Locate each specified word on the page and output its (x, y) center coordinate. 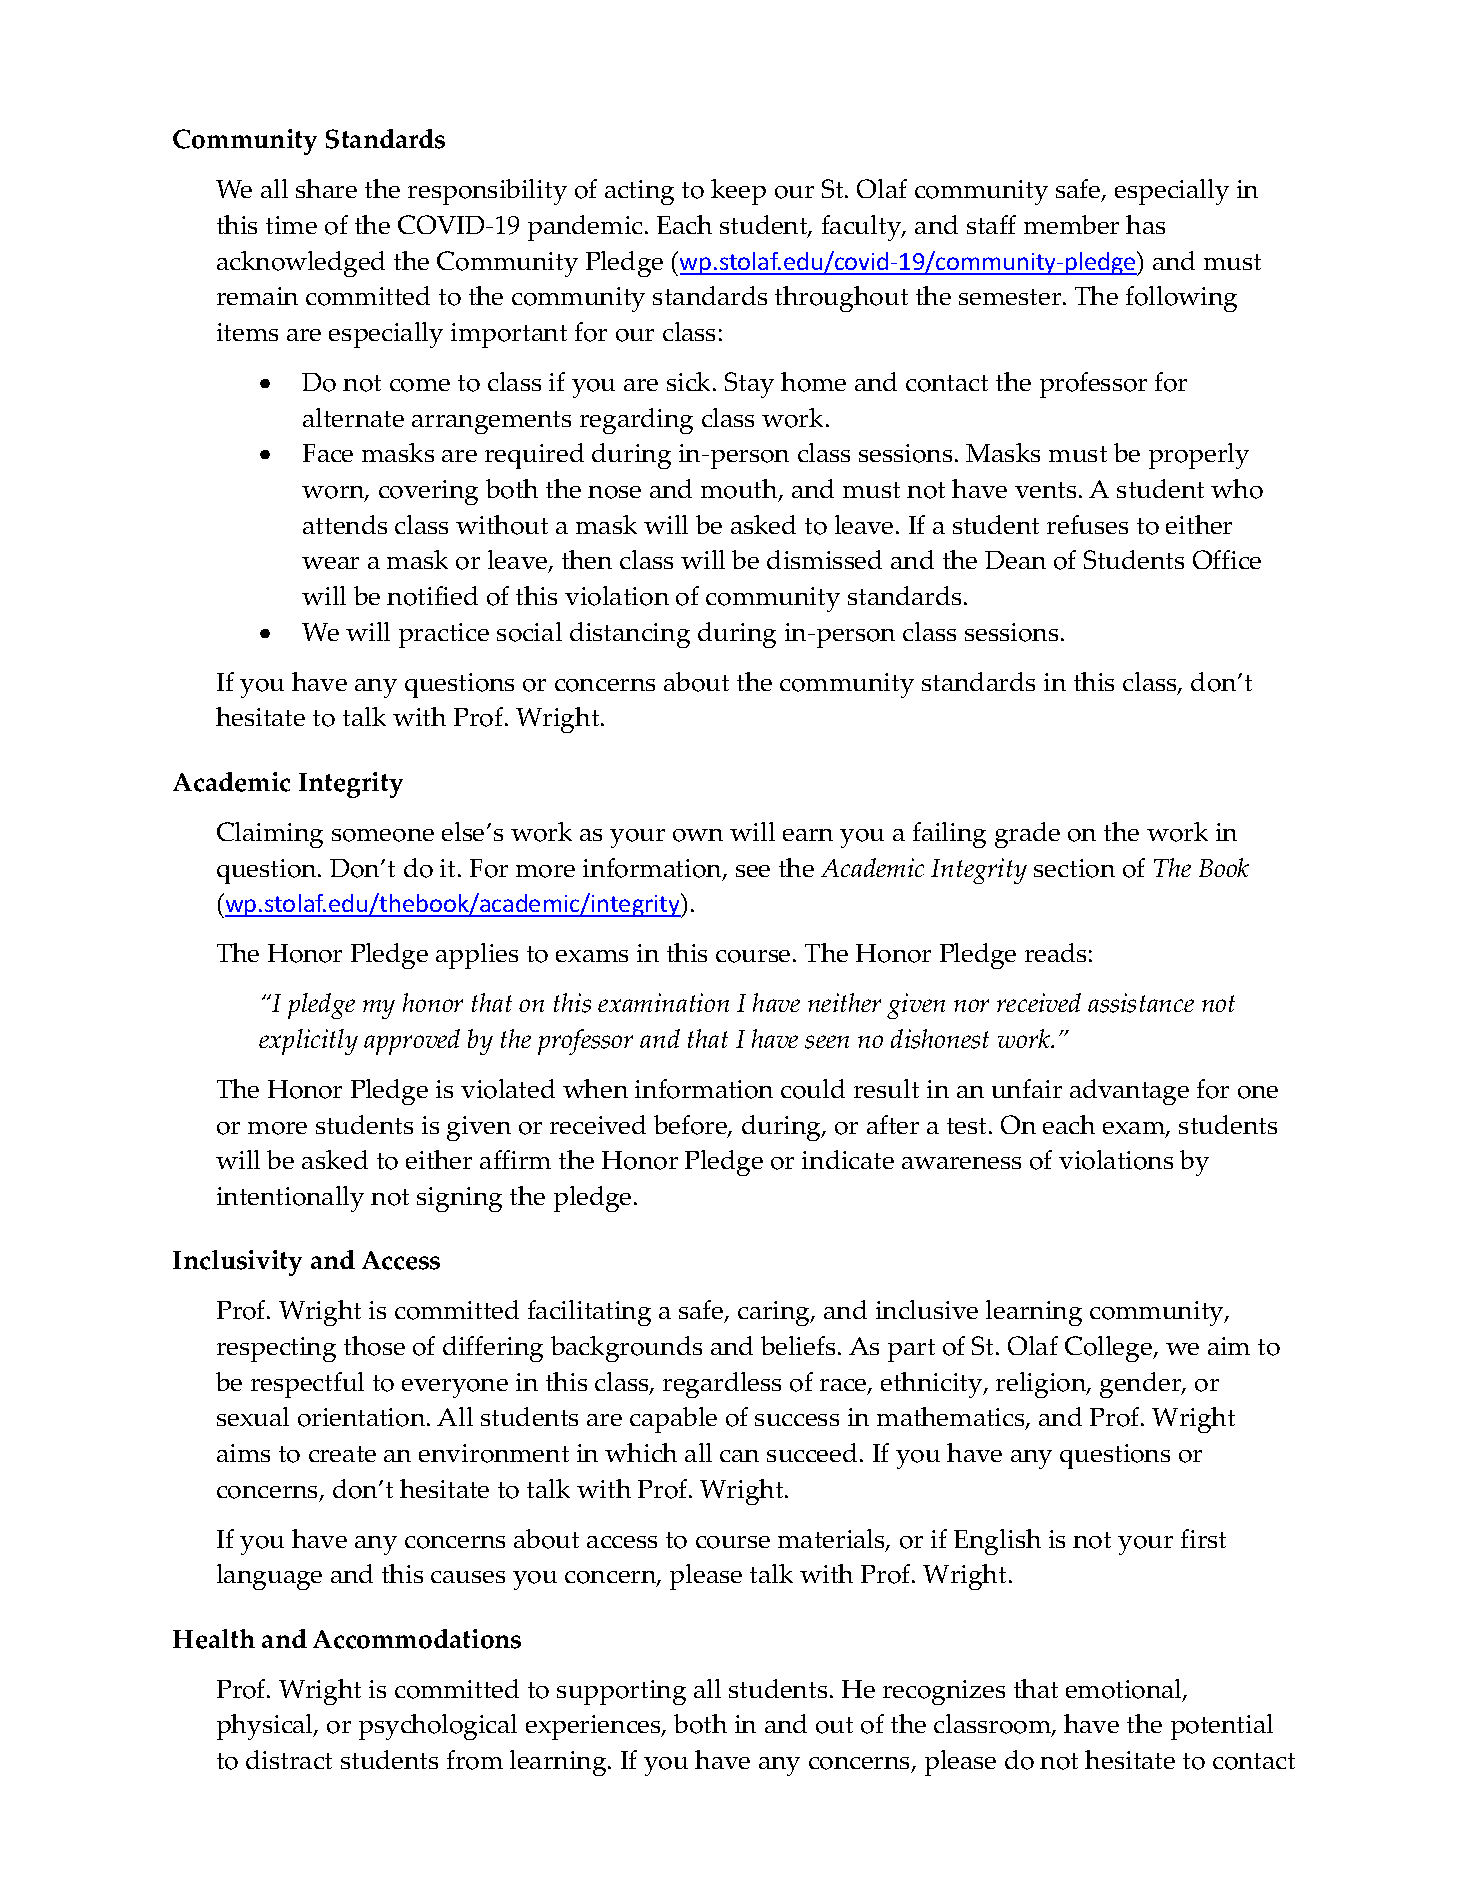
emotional (1125, 1690)
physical (266, 1727)
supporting (621, 1692)
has (1145, 224)
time (291, 225)
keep (738, 192)
